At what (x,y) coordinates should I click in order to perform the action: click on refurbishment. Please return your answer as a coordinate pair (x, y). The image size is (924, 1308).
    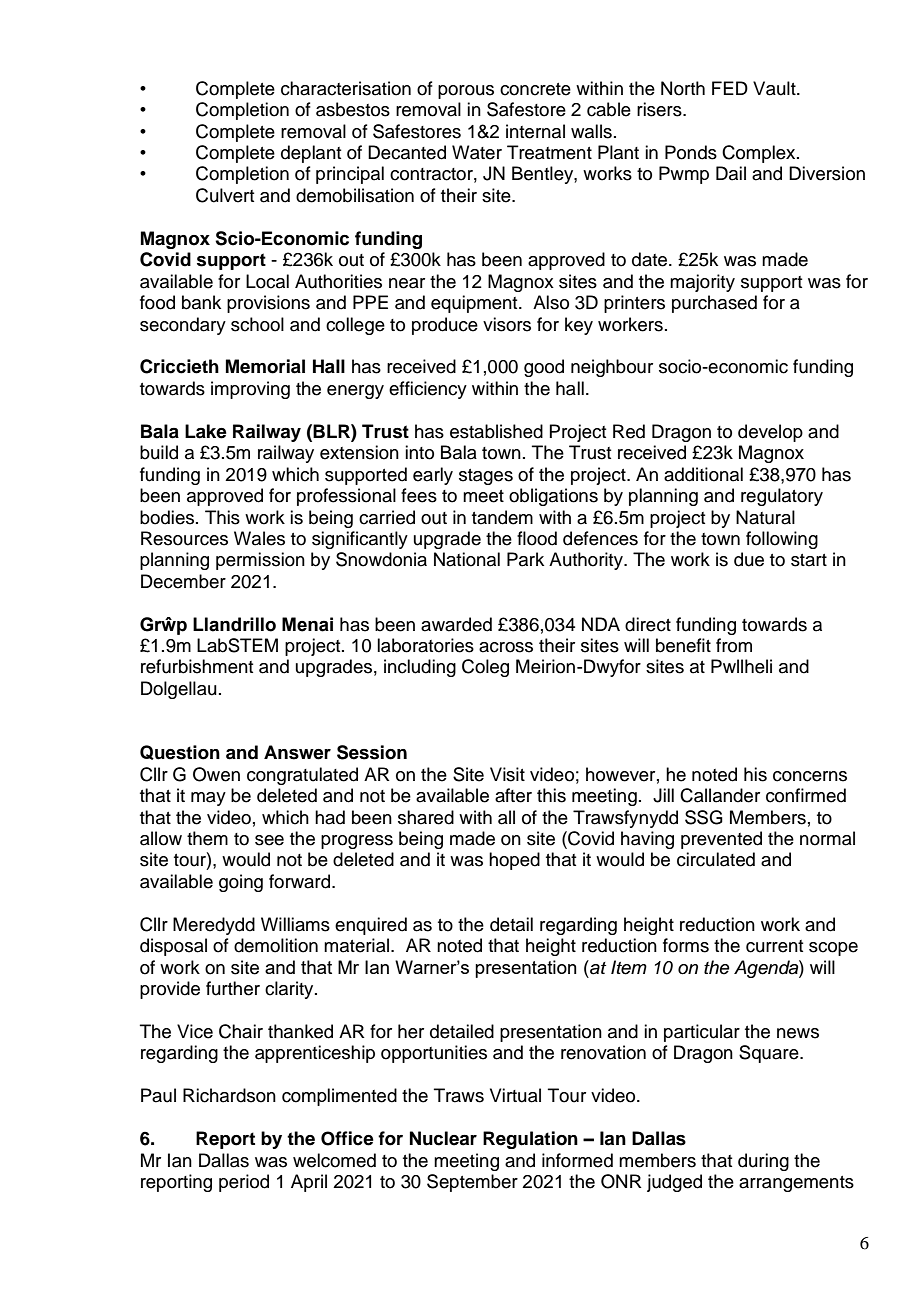
    Looking at the image, I should click on (197, 666).
